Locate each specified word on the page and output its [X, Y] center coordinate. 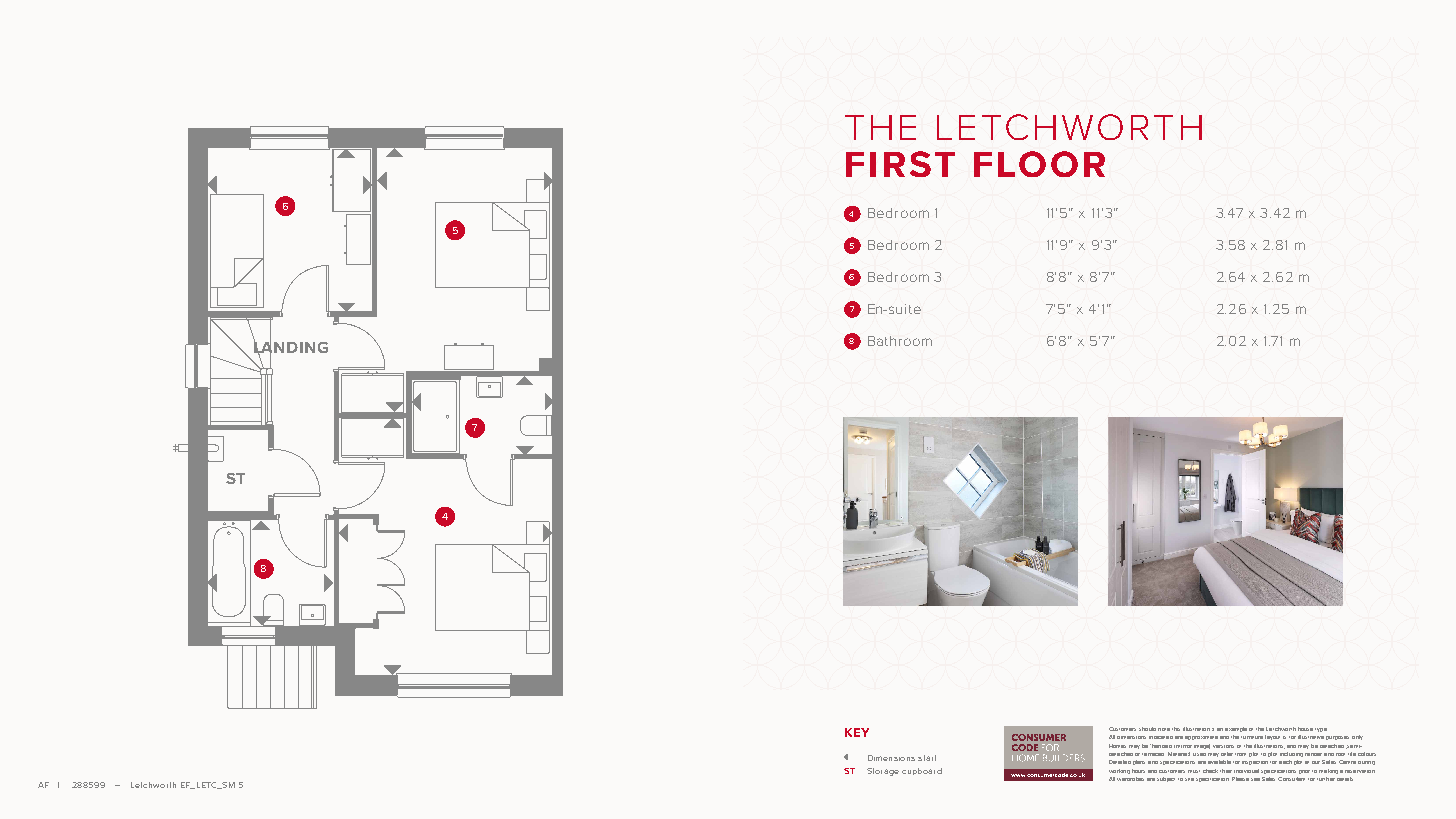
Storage [883, 772]
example [1236, 729]
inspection [1255, 763]
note [1164, 729]
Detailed [1120, 762]
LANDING [291, 347]
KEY [857, 732]
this [1176, 729]
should [1147, 729]
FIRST [900, 164]
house [1305, 729]
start [927, 758]
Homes [1117, 746]
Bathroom [900, 341]
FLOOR [1039, 164]
